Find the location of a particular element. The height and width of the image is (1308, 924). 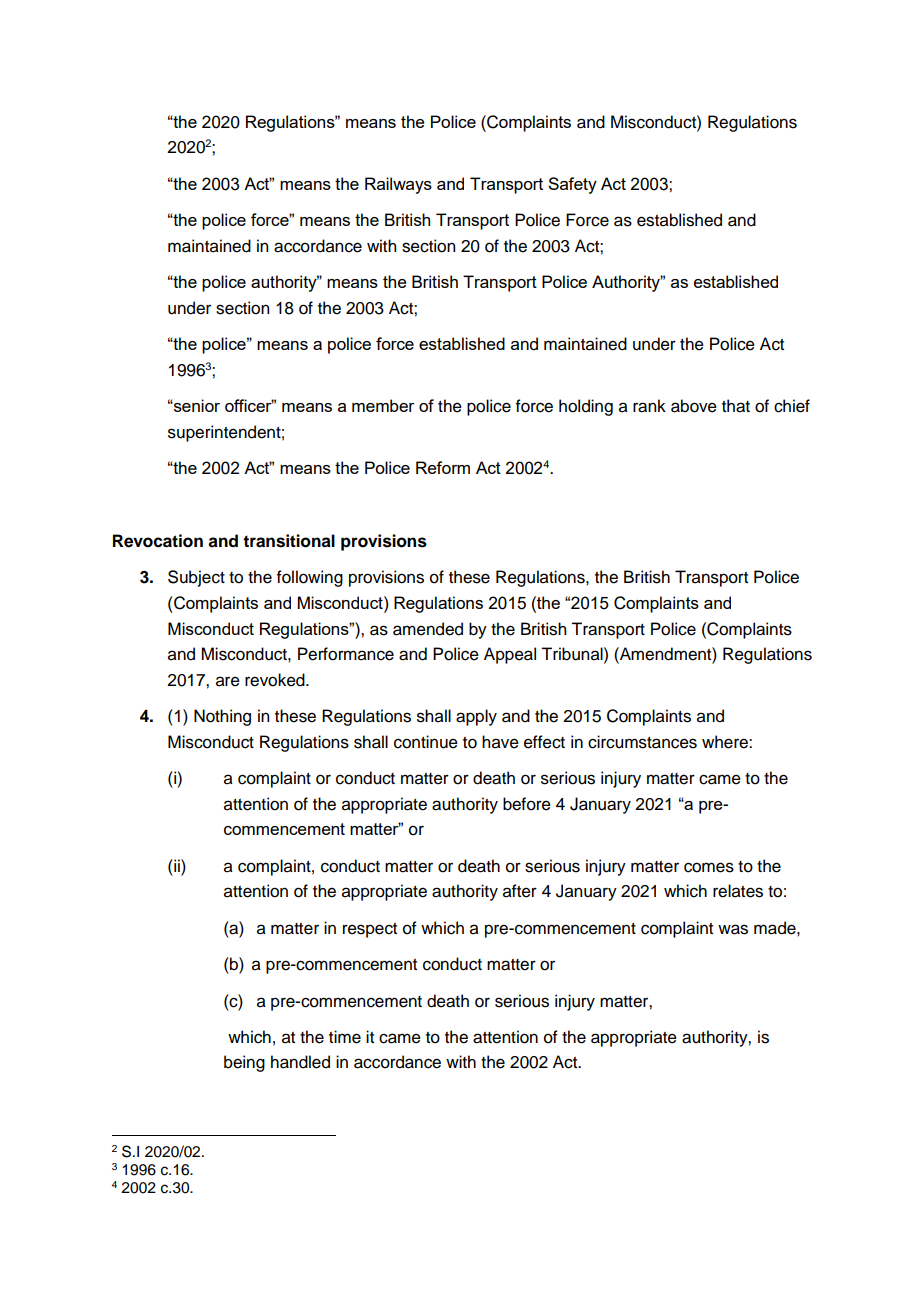

time is located at coordinates (345, 1037).
